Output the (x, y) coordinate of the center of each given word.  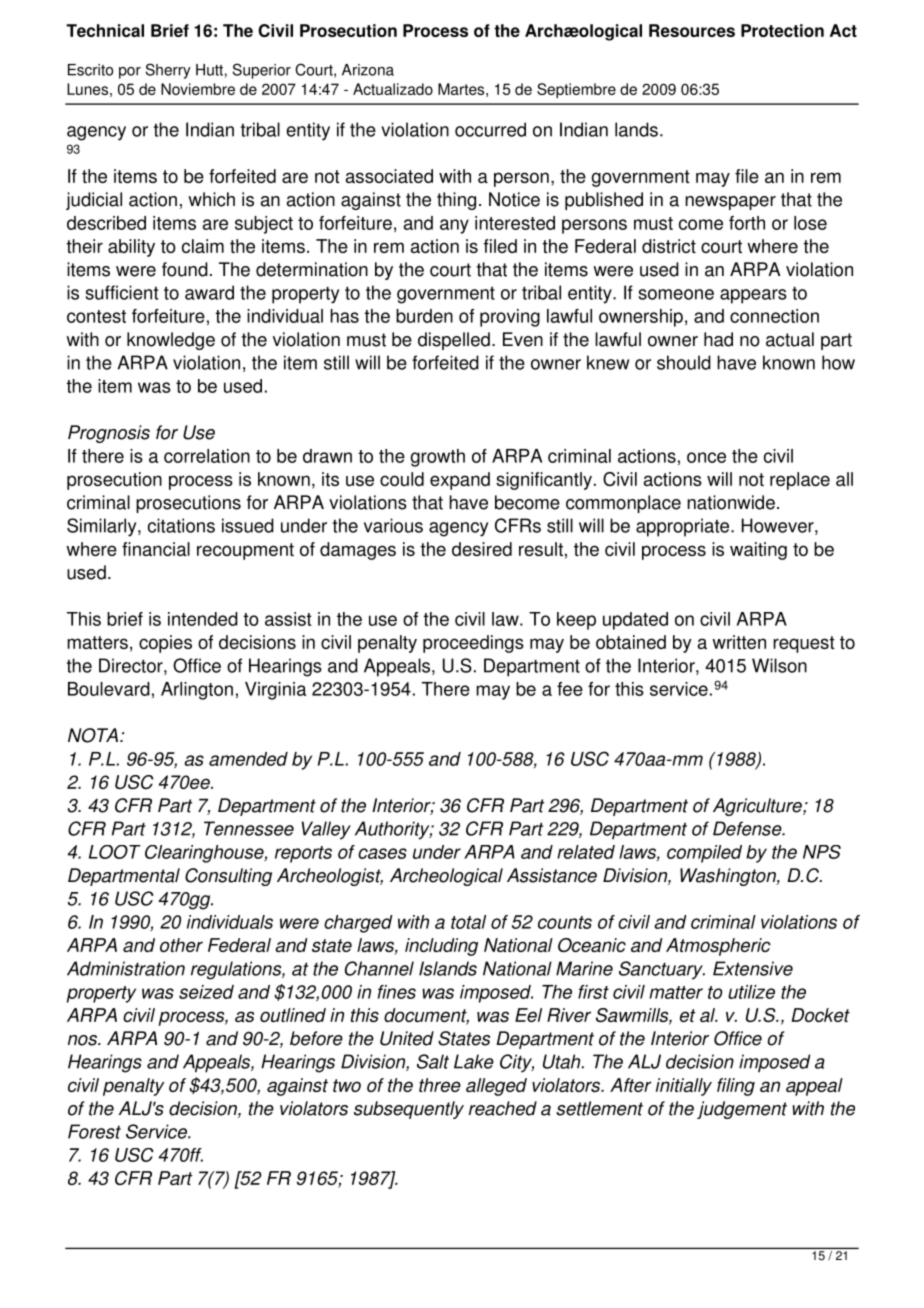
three (440, 1085)
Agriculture (758, 807)
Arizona (368, 70)
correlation (207, 456)
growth (438, 458)
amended (248, 759)
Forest (94, 1131)
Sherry (168, 71)
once (706, 457)
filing (736, 1087)
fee (570, 689)
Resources (692, 30)
